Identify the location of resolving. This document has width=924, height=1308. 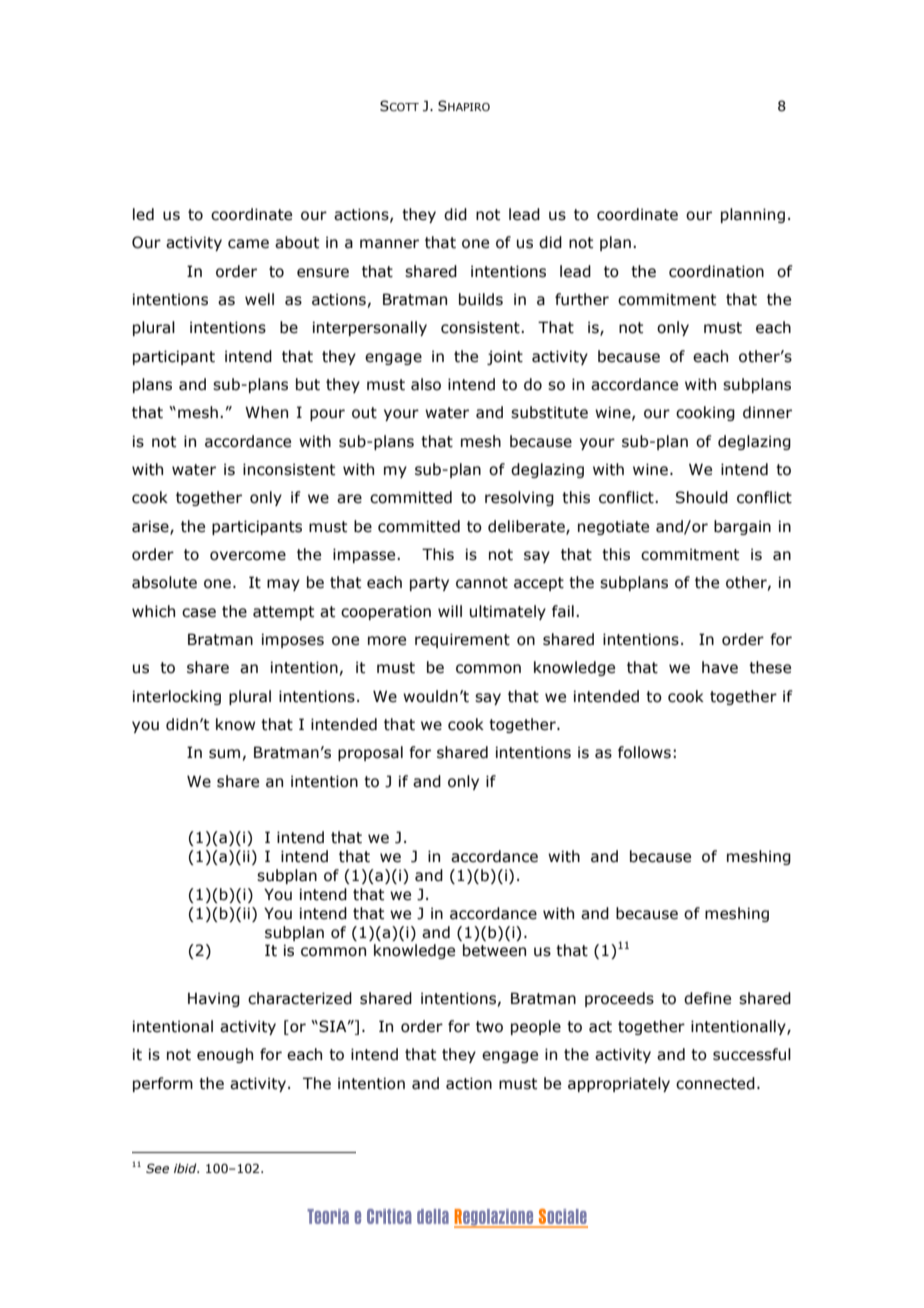
(519, 498).
